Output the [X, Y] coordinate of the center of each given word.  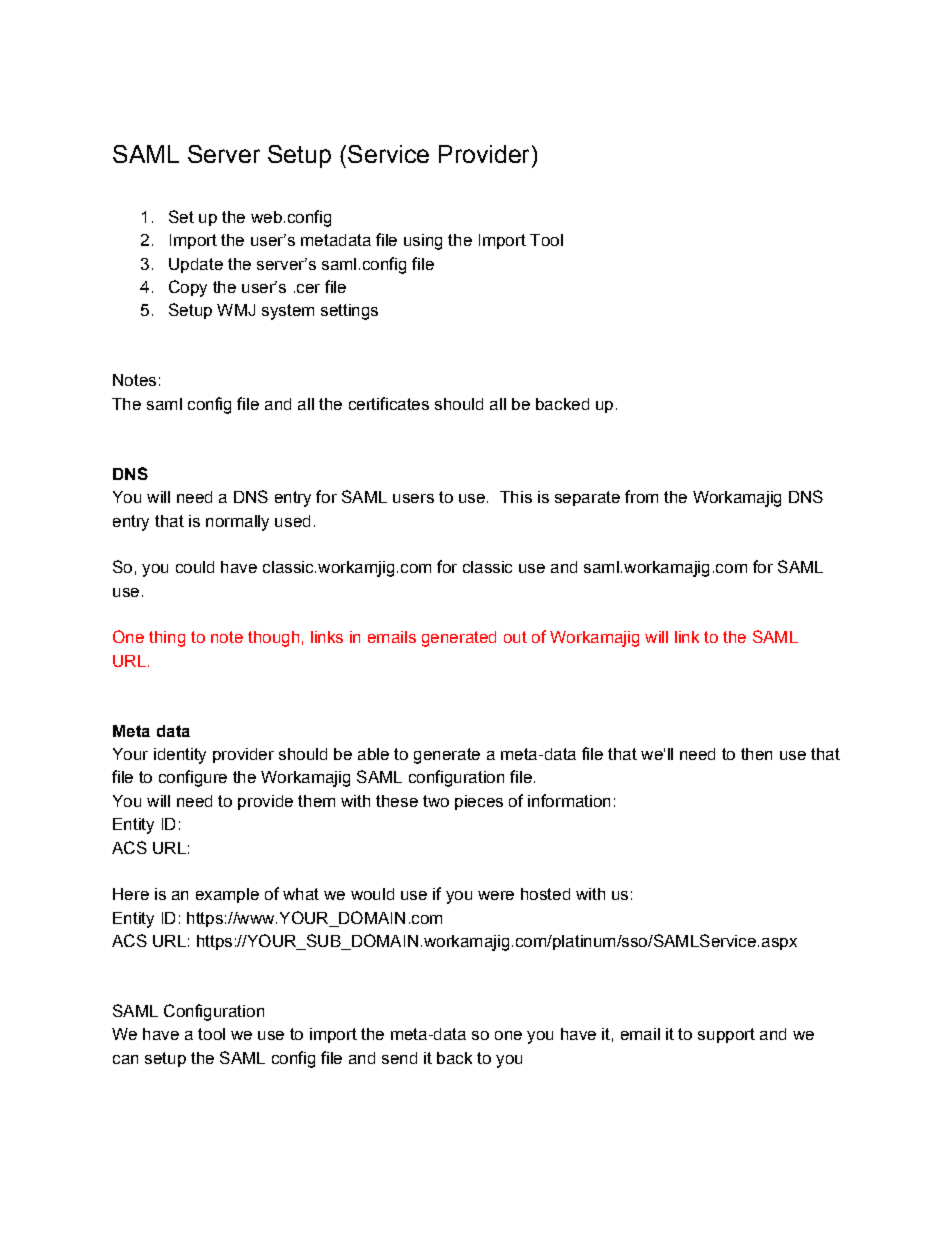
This [516, 497]
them [316, 801]
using [423, 242]
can [125, 1059]
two [436, 801]
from [641, 496]
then [756, 754]
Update [196, 265]
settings [349, 312]
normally [237, 523]
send [399, 1058]
